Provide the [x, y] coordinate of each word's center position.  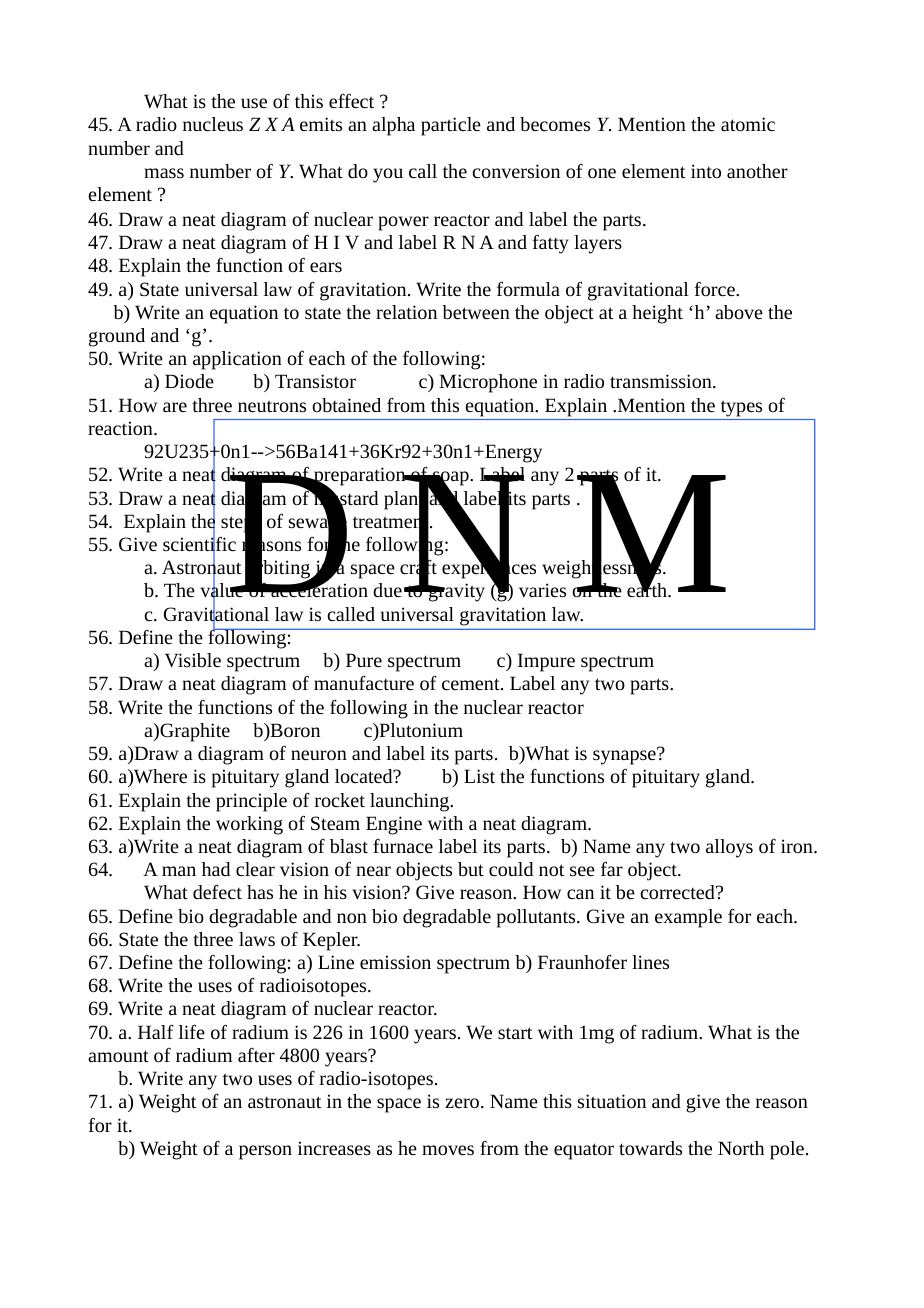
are [175, 407]
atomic [748, 124]
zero [462, 1103]
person [265, 1152]
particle [451, 126]
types [741, 409]
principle [251, 802]
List [479, 776]
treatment [392, 522]
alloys [729, 848]
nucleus [213, 124]
